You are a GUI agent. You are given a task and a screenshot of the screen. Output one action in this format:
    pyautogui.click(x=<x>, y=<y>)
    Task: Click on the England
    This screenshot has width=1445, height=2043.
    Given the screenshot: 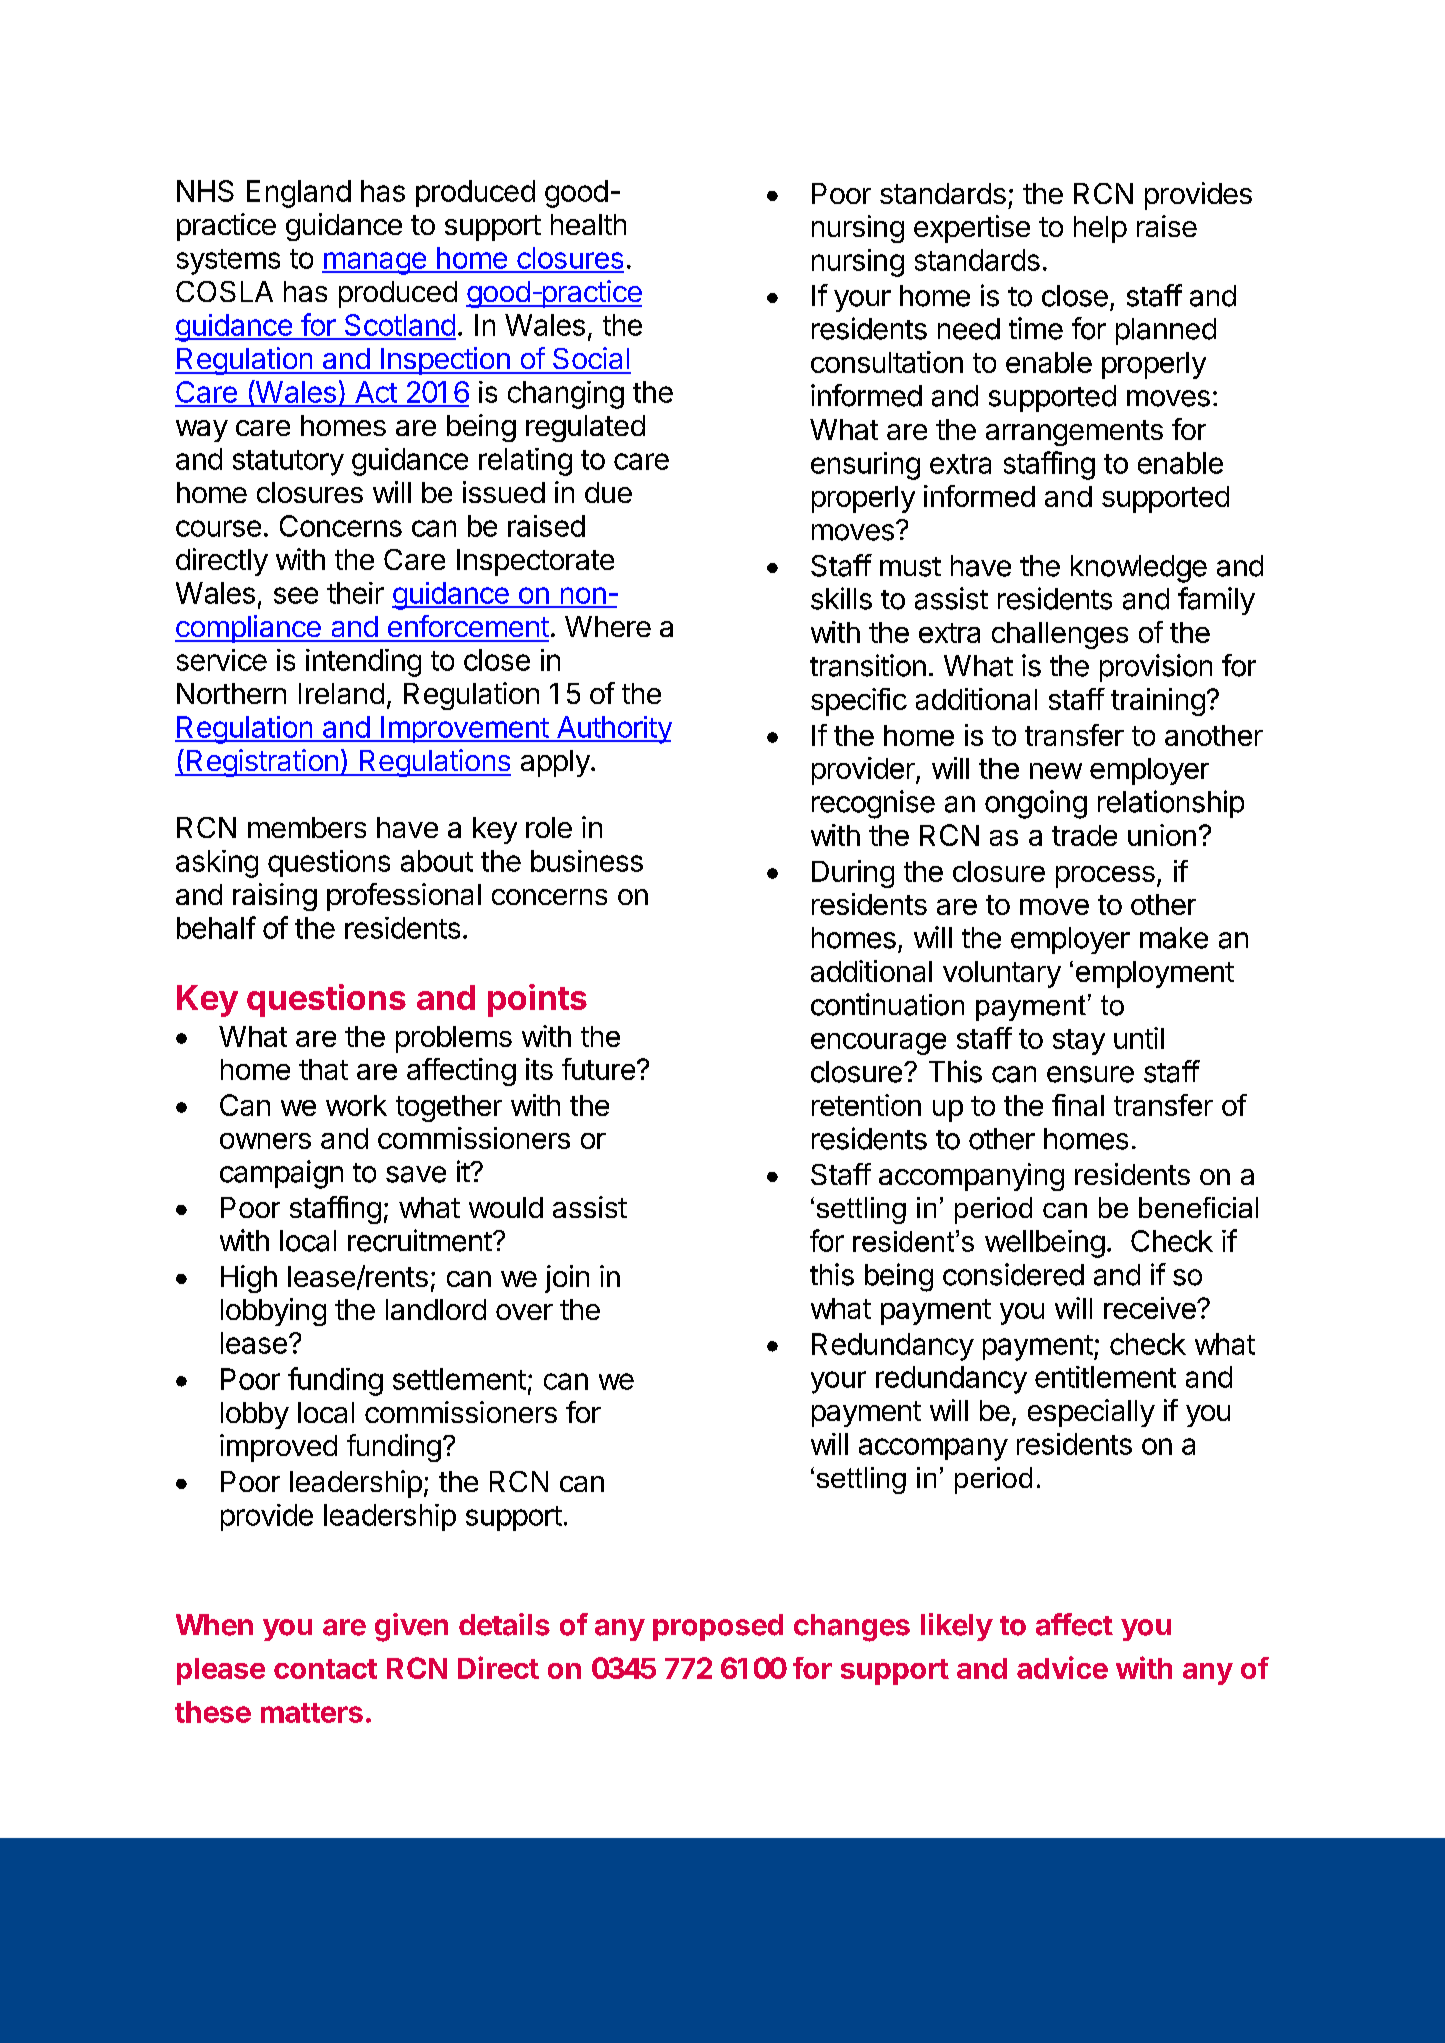 What is the action you would take?
    pyautogui.click(x=299, y=194)
